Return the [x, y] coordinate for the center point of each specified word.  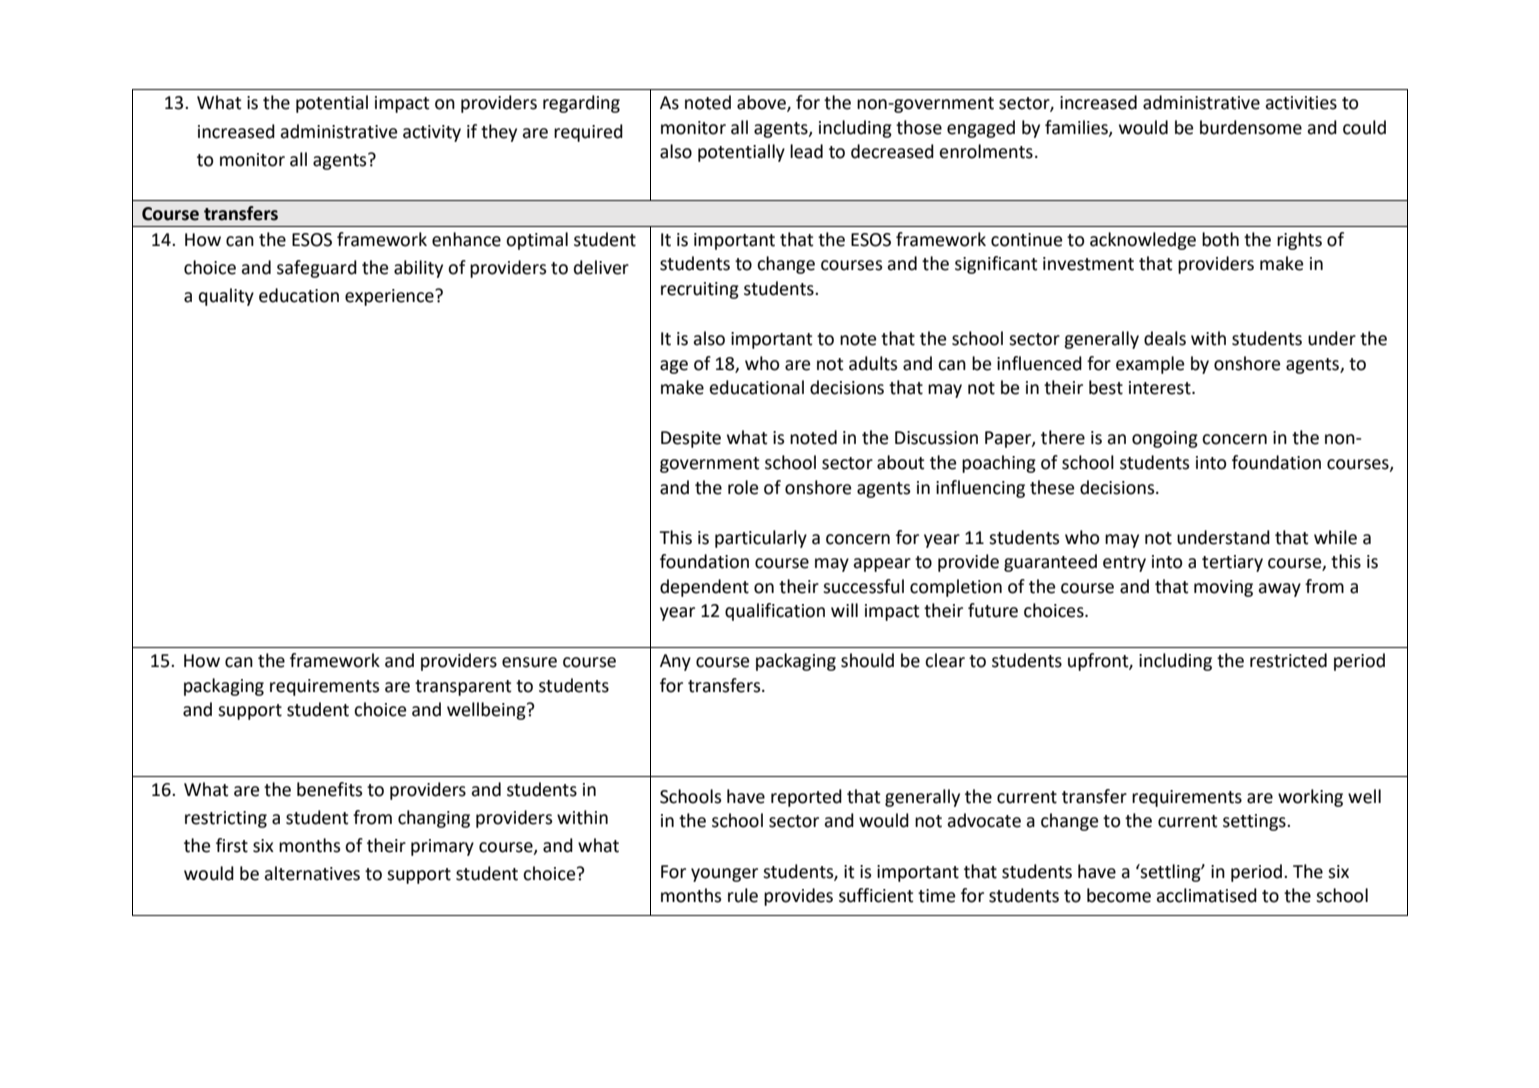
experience [390, 297]
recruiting [700, 290]
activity [432, 133]
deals [1165, 338]
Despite [691, 439]
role [743, 487]
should [867, 660]
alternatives [312, 873]
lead [806, 151]
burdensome [1251, 127]
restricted [1288, 660]
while [1335, 537]
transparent [463, 688]
